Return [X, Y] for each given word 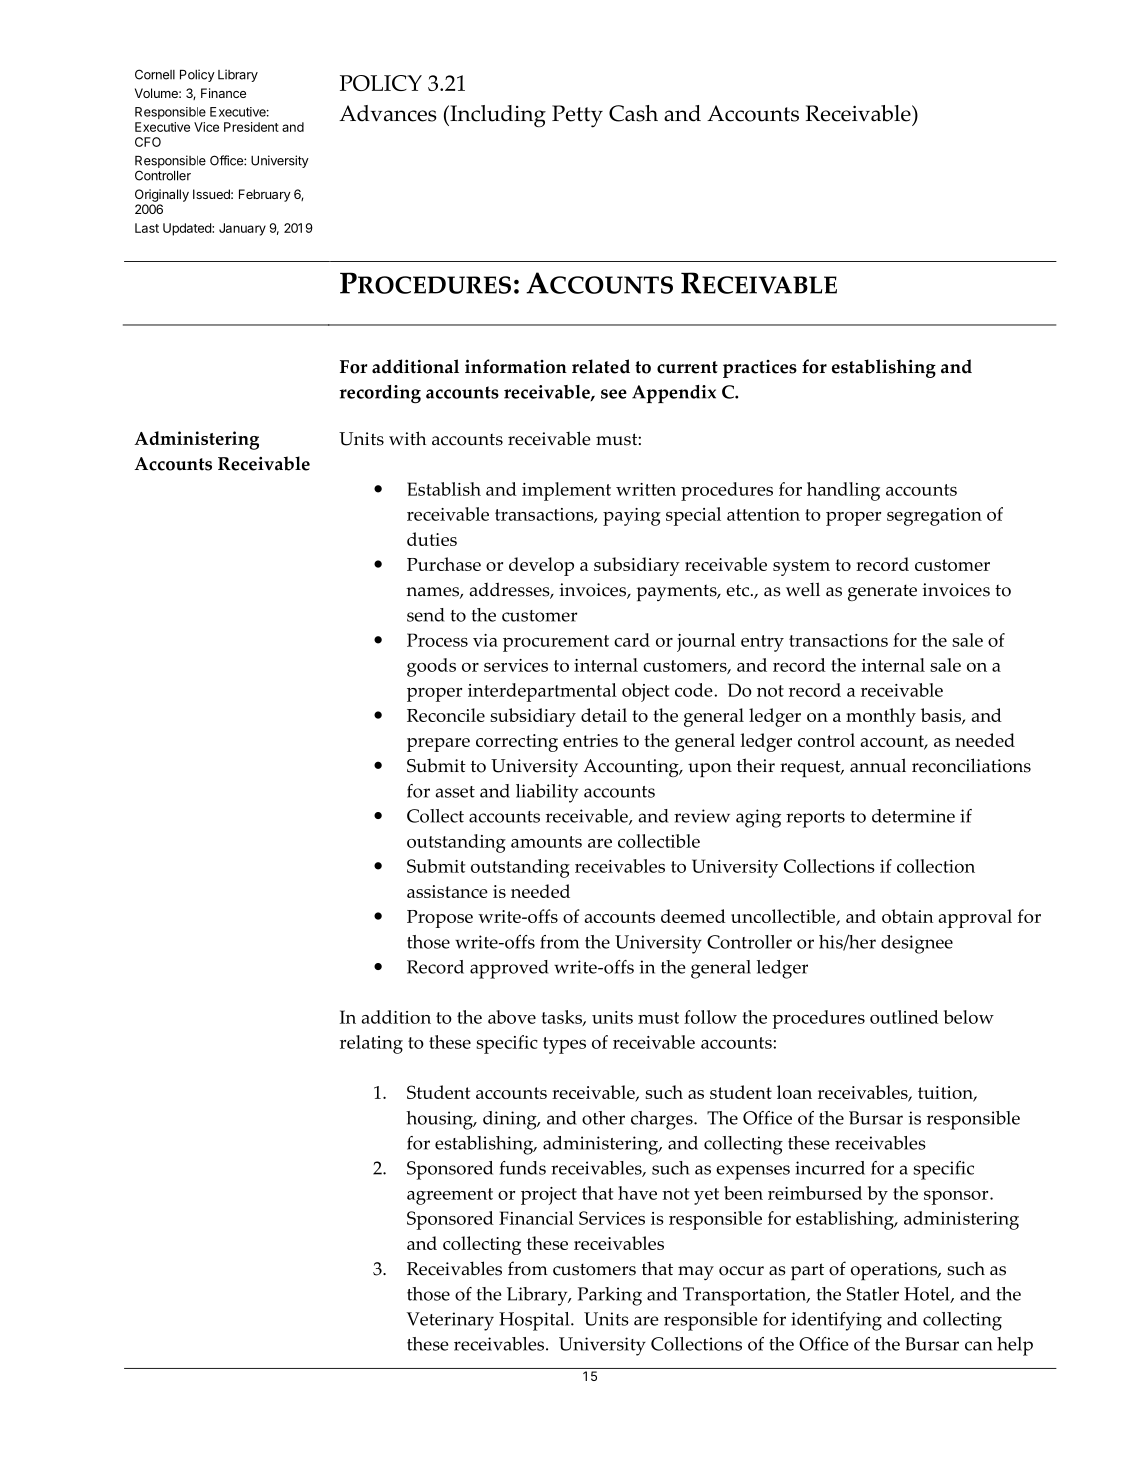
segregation [934, 517]
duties [432, 539]
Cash [633, 113]
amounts [546, 842]
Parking [610, 1296]
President [251, 127]
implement [566, 491]
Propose [440, 919]
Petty [577, 116]
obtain [907, 916]
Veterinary [450, 1321]
